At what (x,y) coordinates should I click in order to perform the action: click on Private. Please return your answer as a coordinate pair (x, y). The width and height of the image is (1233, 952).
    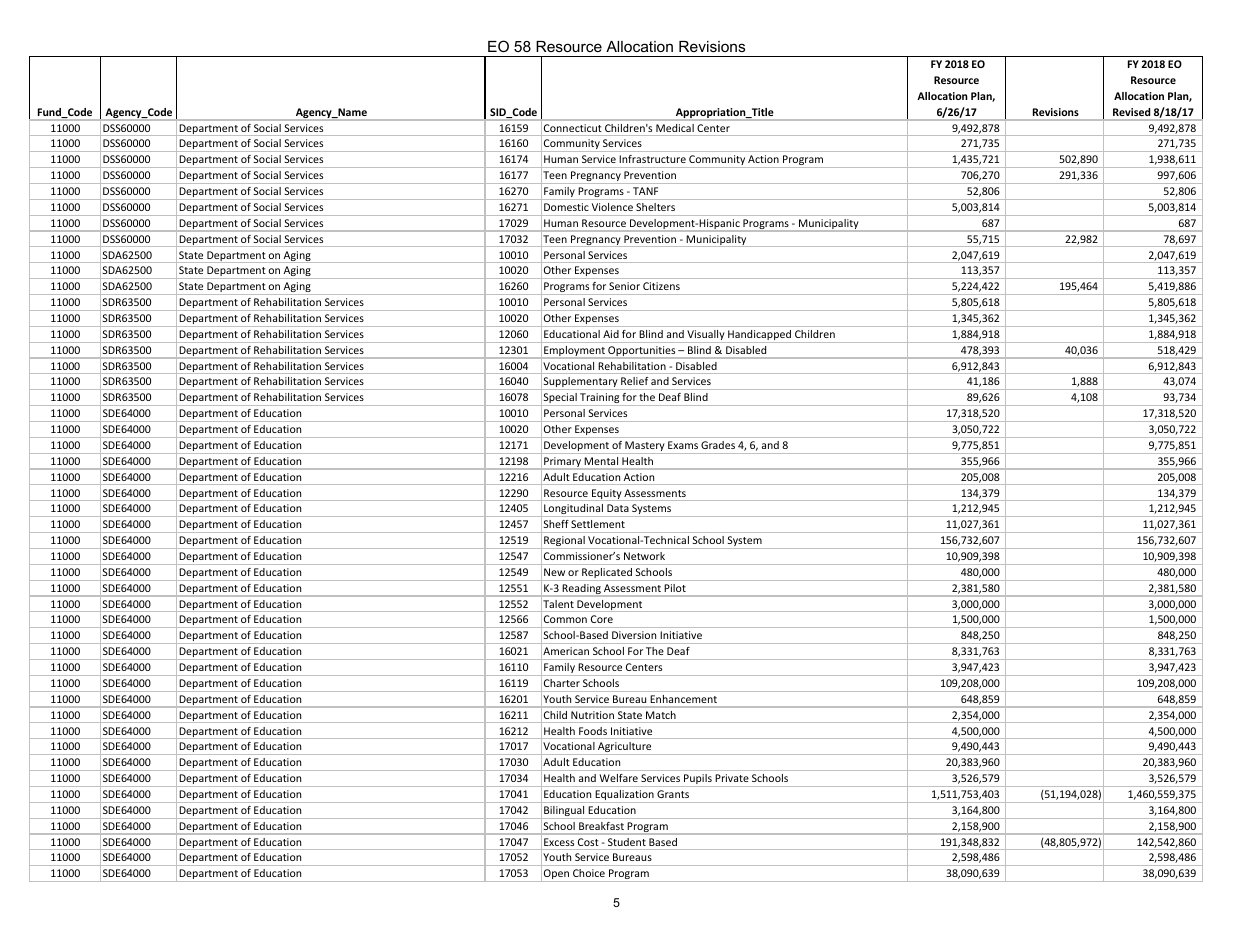
    Looking at the image, I should click on (732, 778).
